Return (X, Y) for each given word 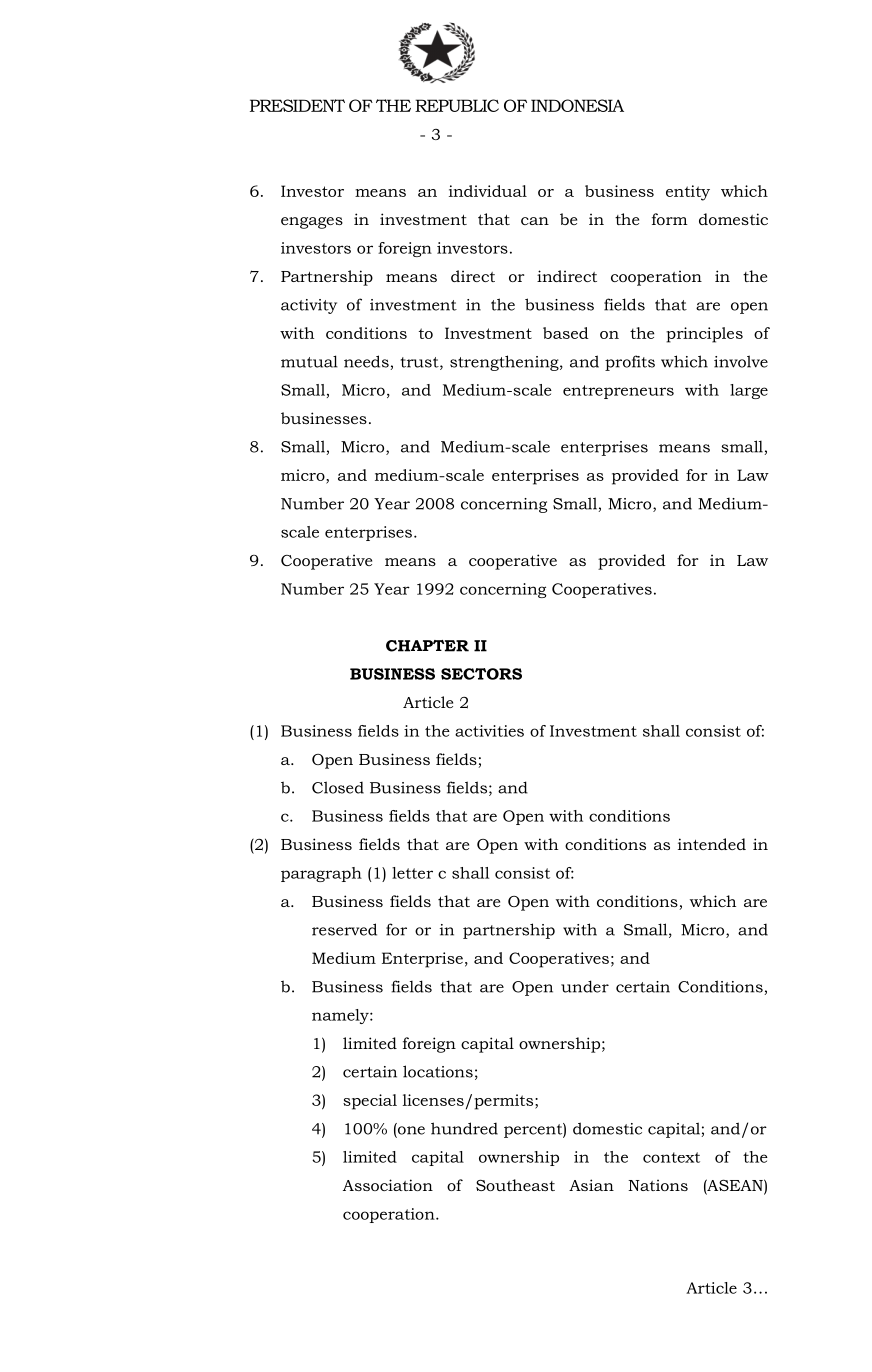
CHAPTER (427, 646)
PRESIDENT (297, 105)
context (671, 1157)
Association (388, 1185)
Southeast (515, 1185)
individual (488, 191)
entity (688, 193)
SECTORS (481, 674)
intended (712, 844)
